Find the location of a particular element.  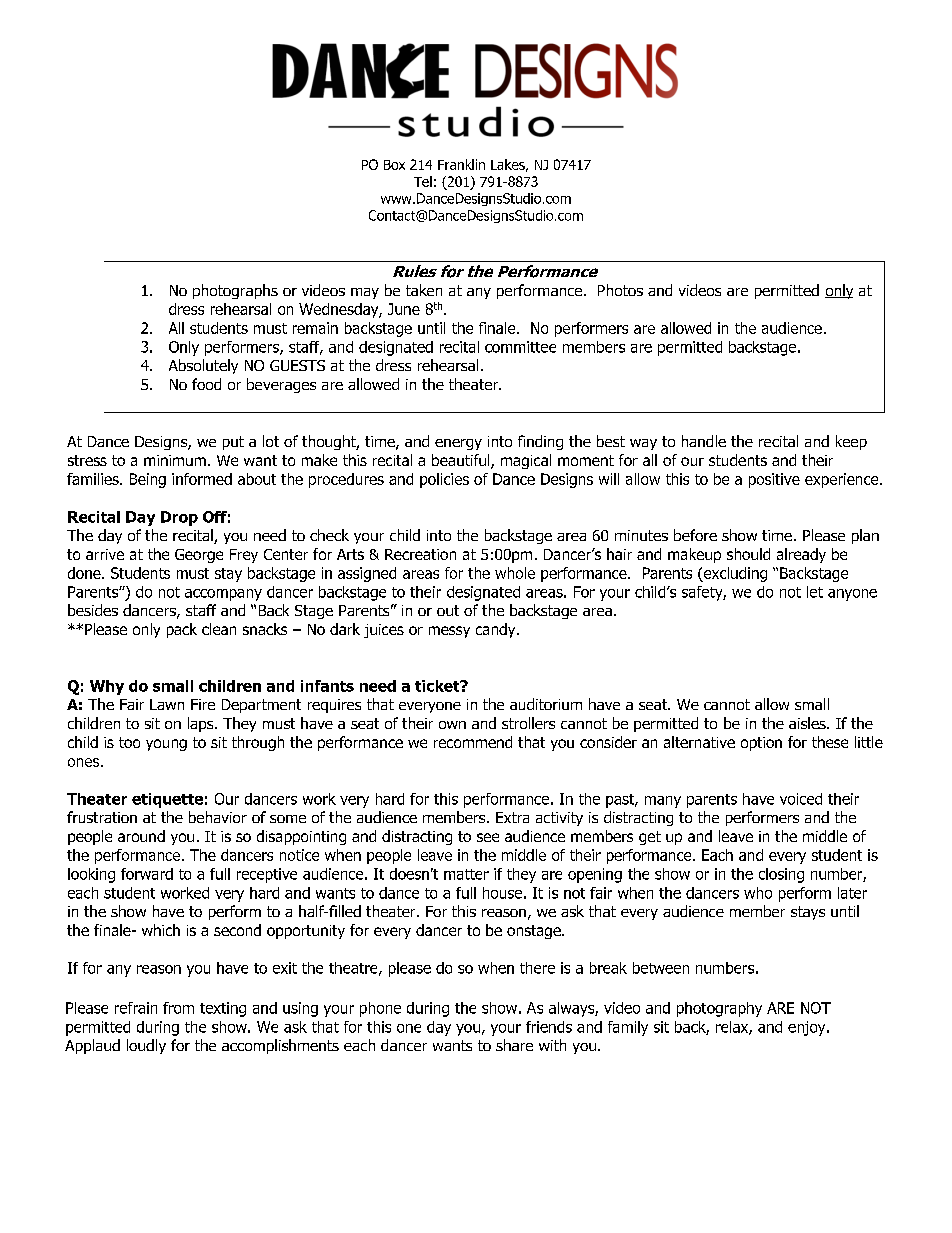

Franklin is located at coordinates (461, 164).
